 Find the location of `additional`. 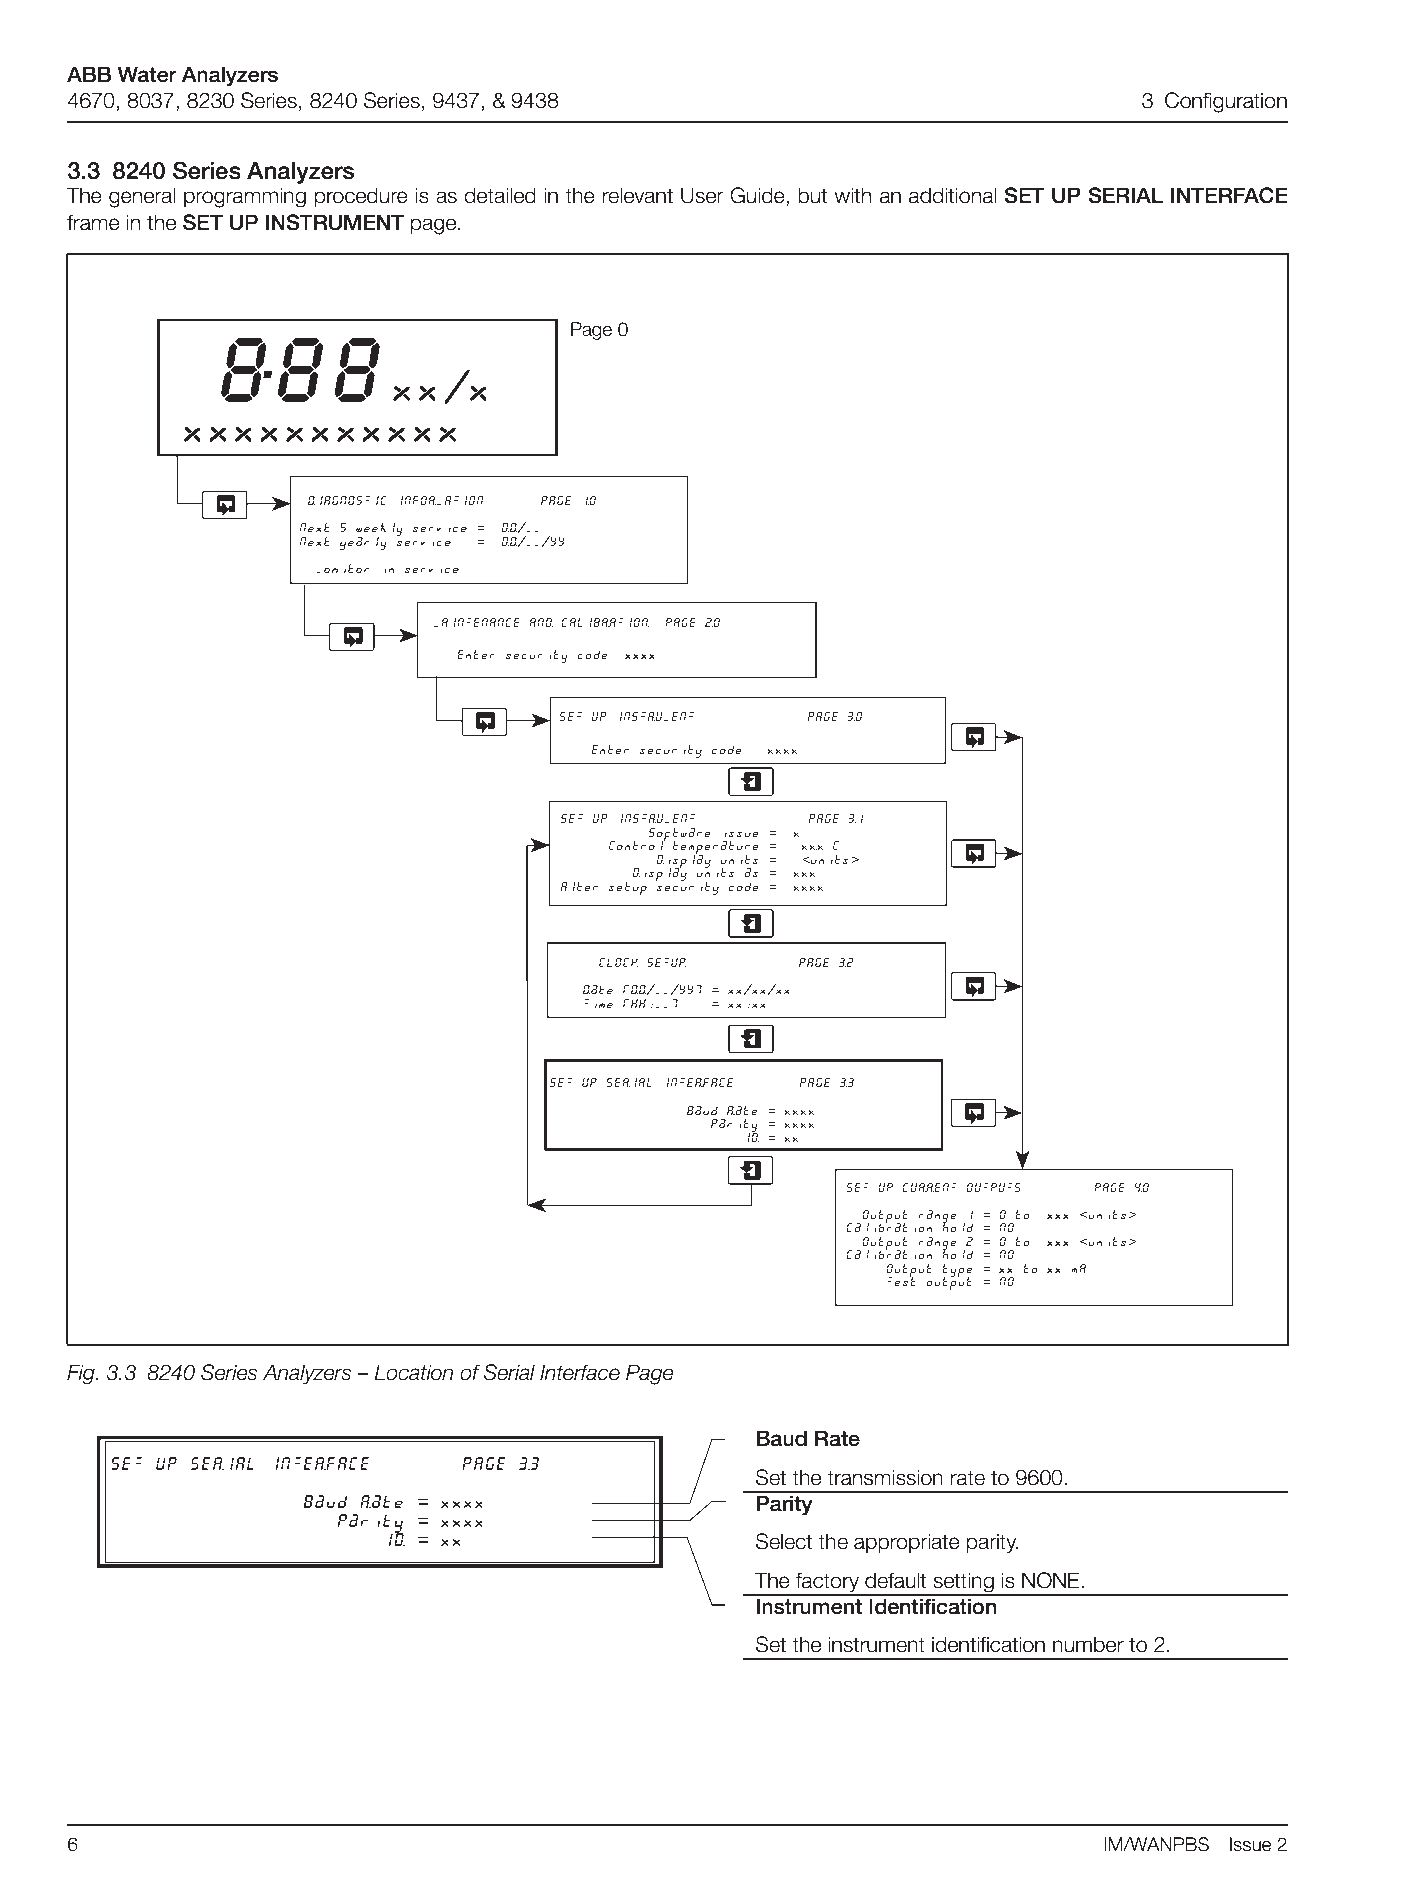

additional is located at coordinates (952, 195).
